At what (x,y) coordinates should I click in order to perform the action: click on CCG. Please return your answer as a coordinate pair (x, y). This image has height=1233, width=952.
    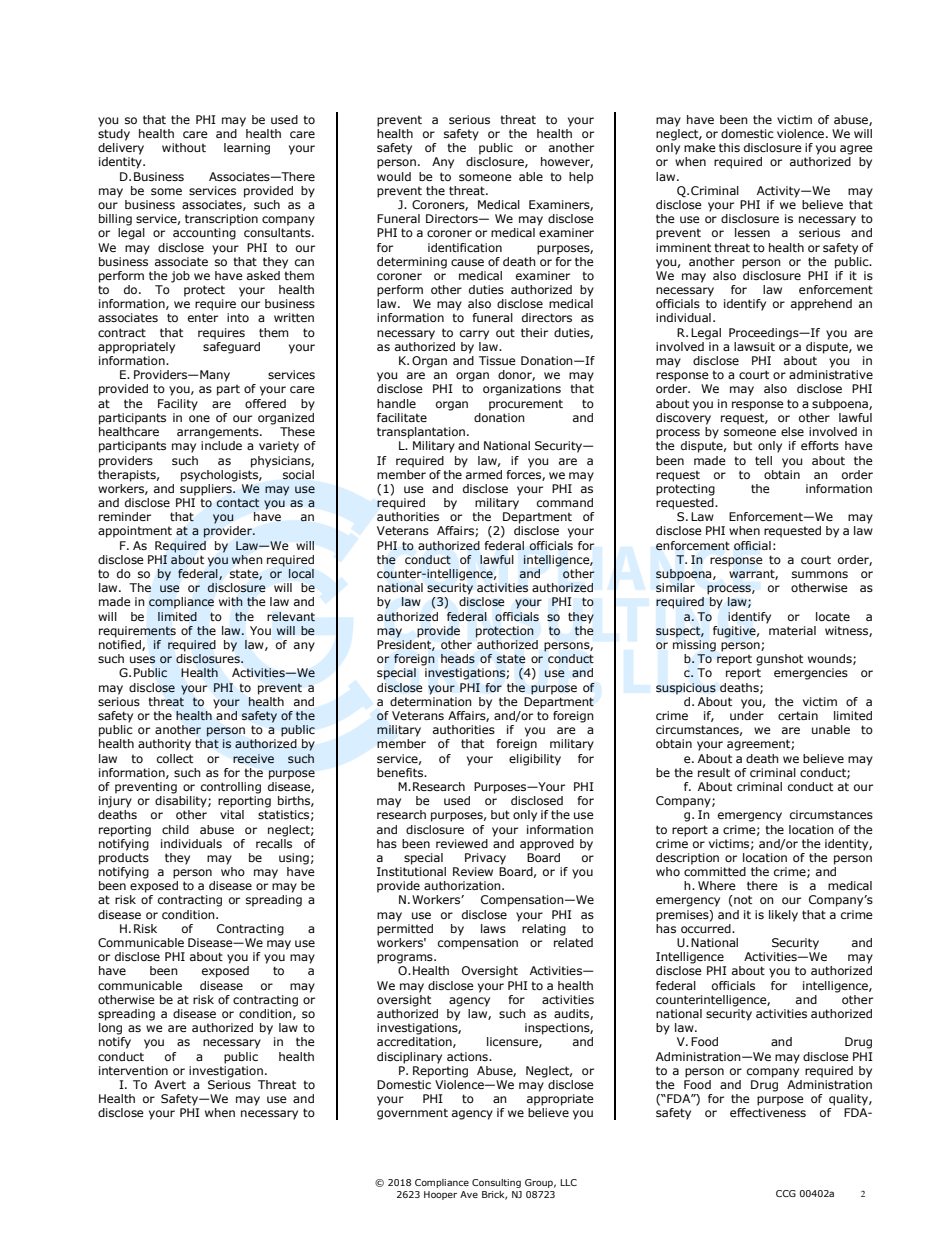
    Looking at the image, I should click on (786, 1193).
